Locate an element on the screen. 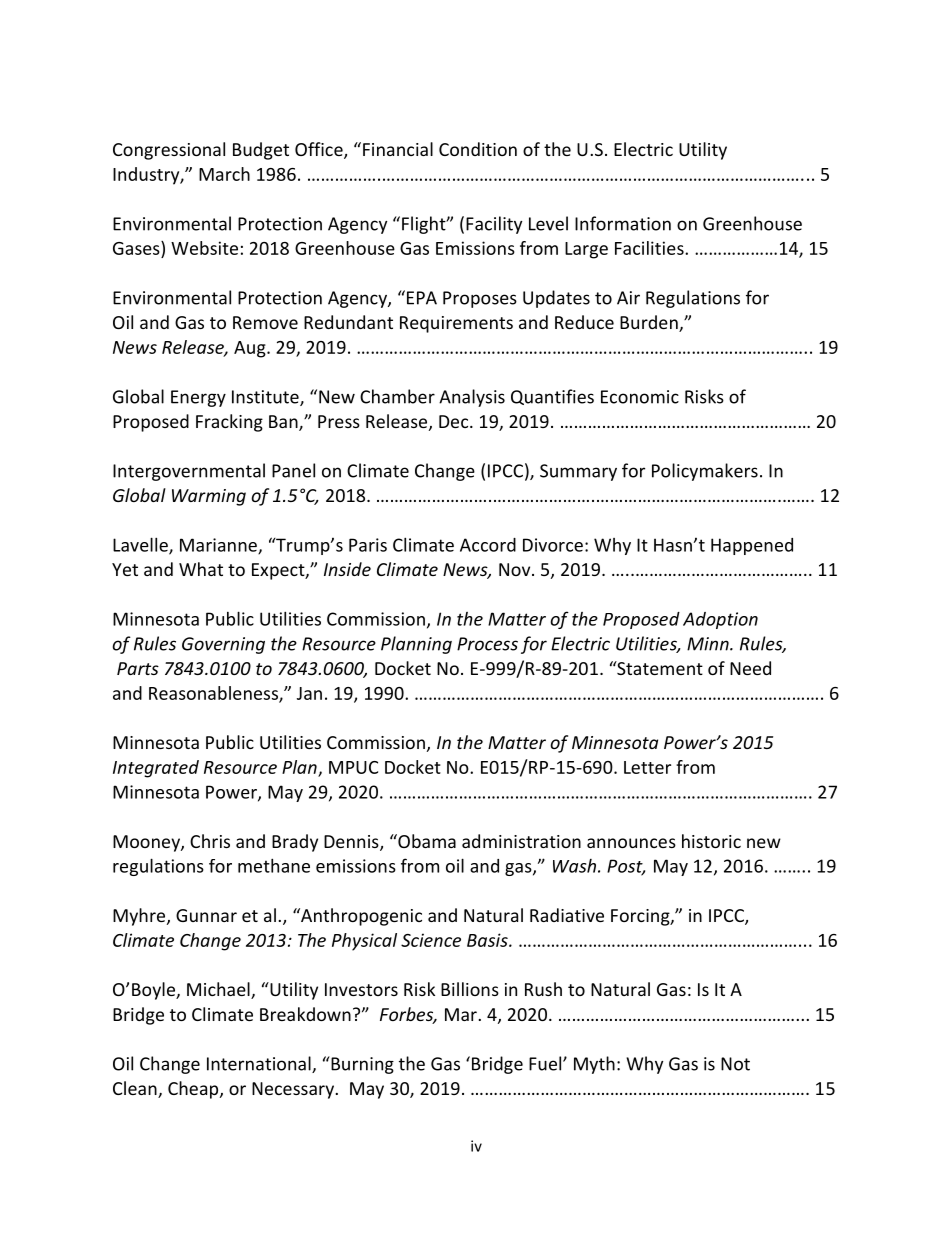 This screenshot has height=1233, width=952. Condition is located at coordinates (478, 149).
